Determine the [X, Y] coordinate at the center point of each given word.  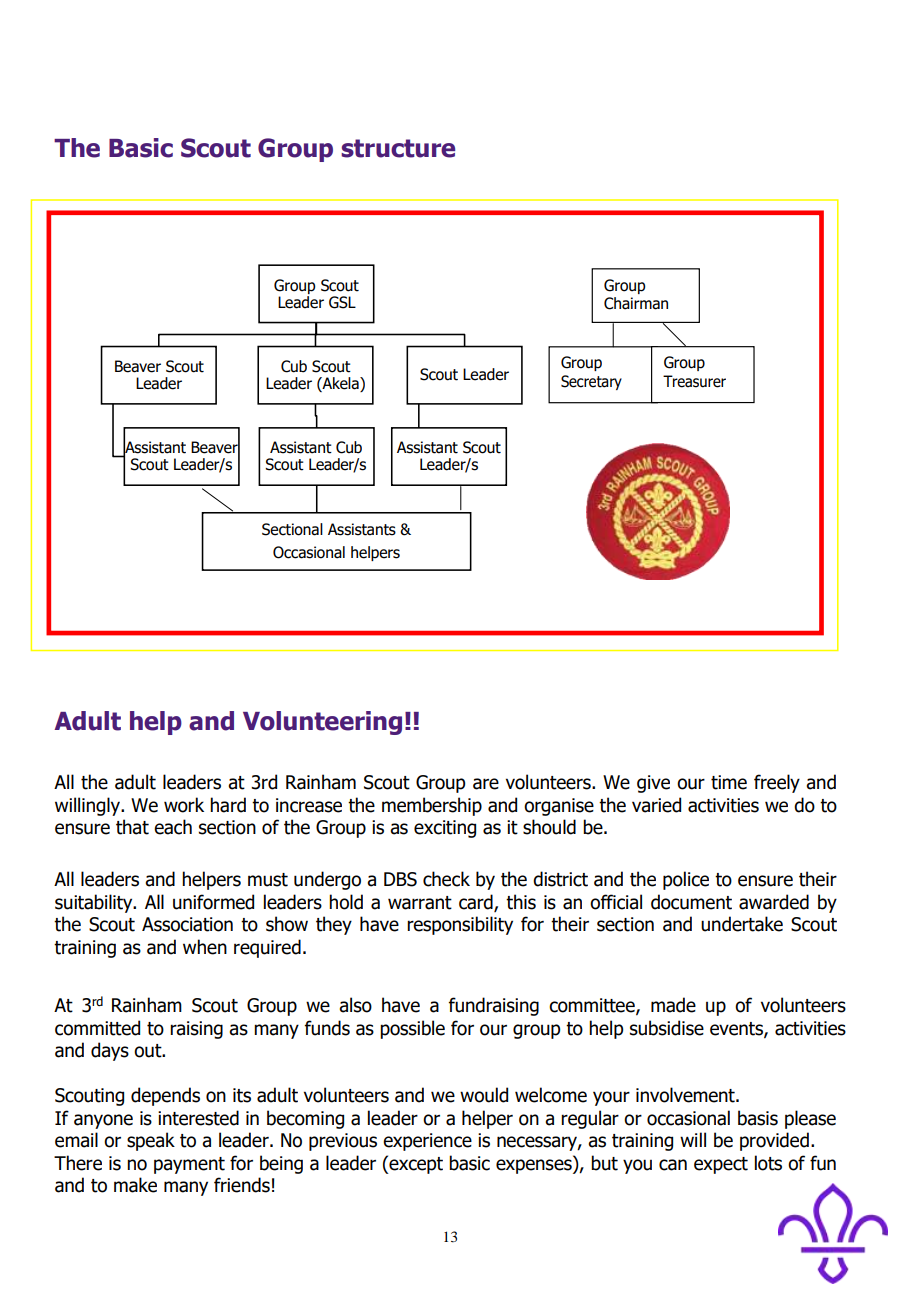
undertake [742, 924]
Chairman [636, 303]
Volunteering [322, 723]
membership [432, 806]
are [486, 784]
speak [151, 1141]
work [184, 805]
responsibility [460, 925]
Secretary [591, 382]
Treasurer [694, 381]
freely [777, 783]
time [729, 782]
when [205, 947]
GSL [342, 302]
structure [398, 148]
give [653, 784]
